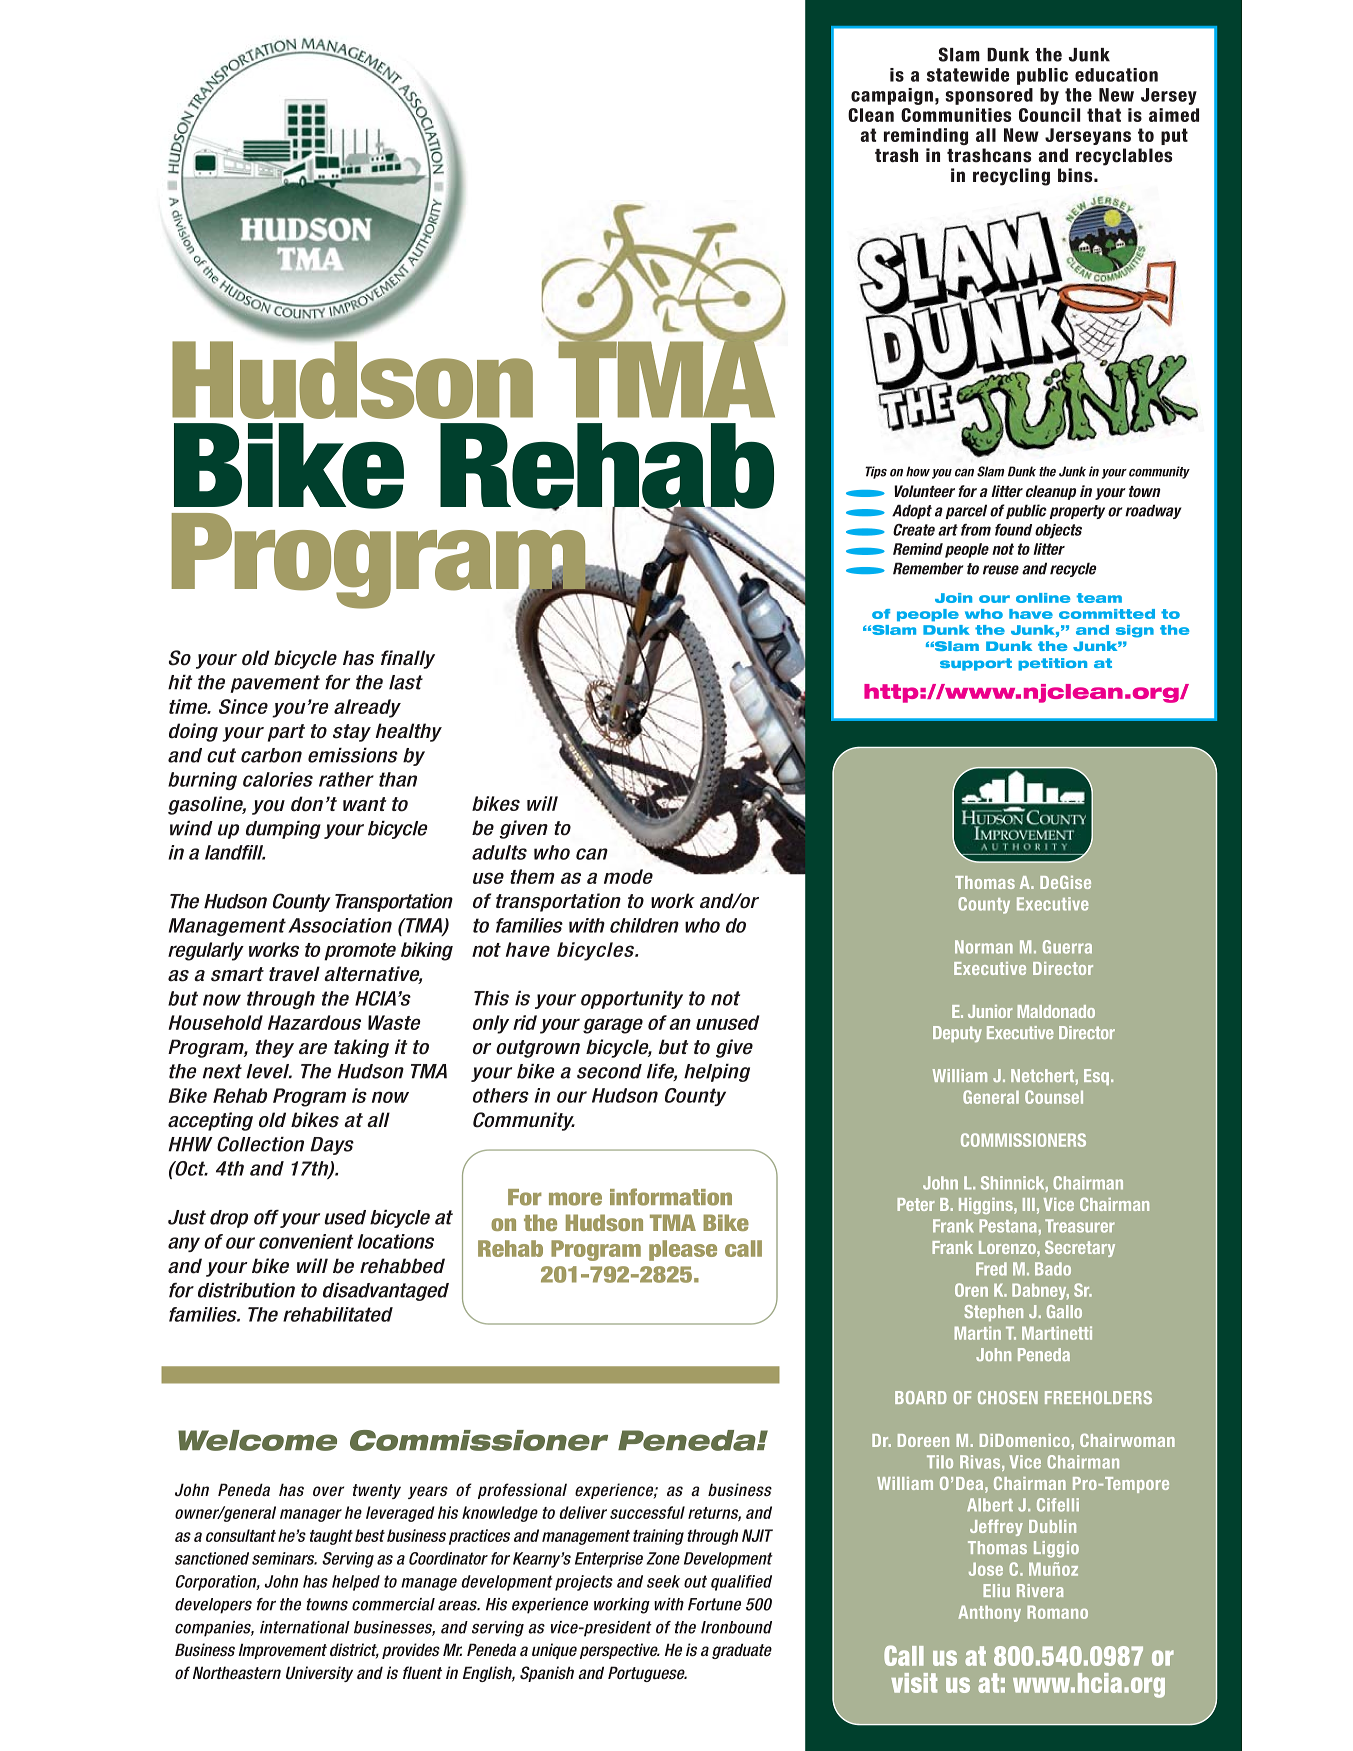 The width and height of the screenshot is (1353, 1751). What do you see at coordinates (968, 75) in the screenshot?
I see `statewide` at bounding box center [968, 75].
